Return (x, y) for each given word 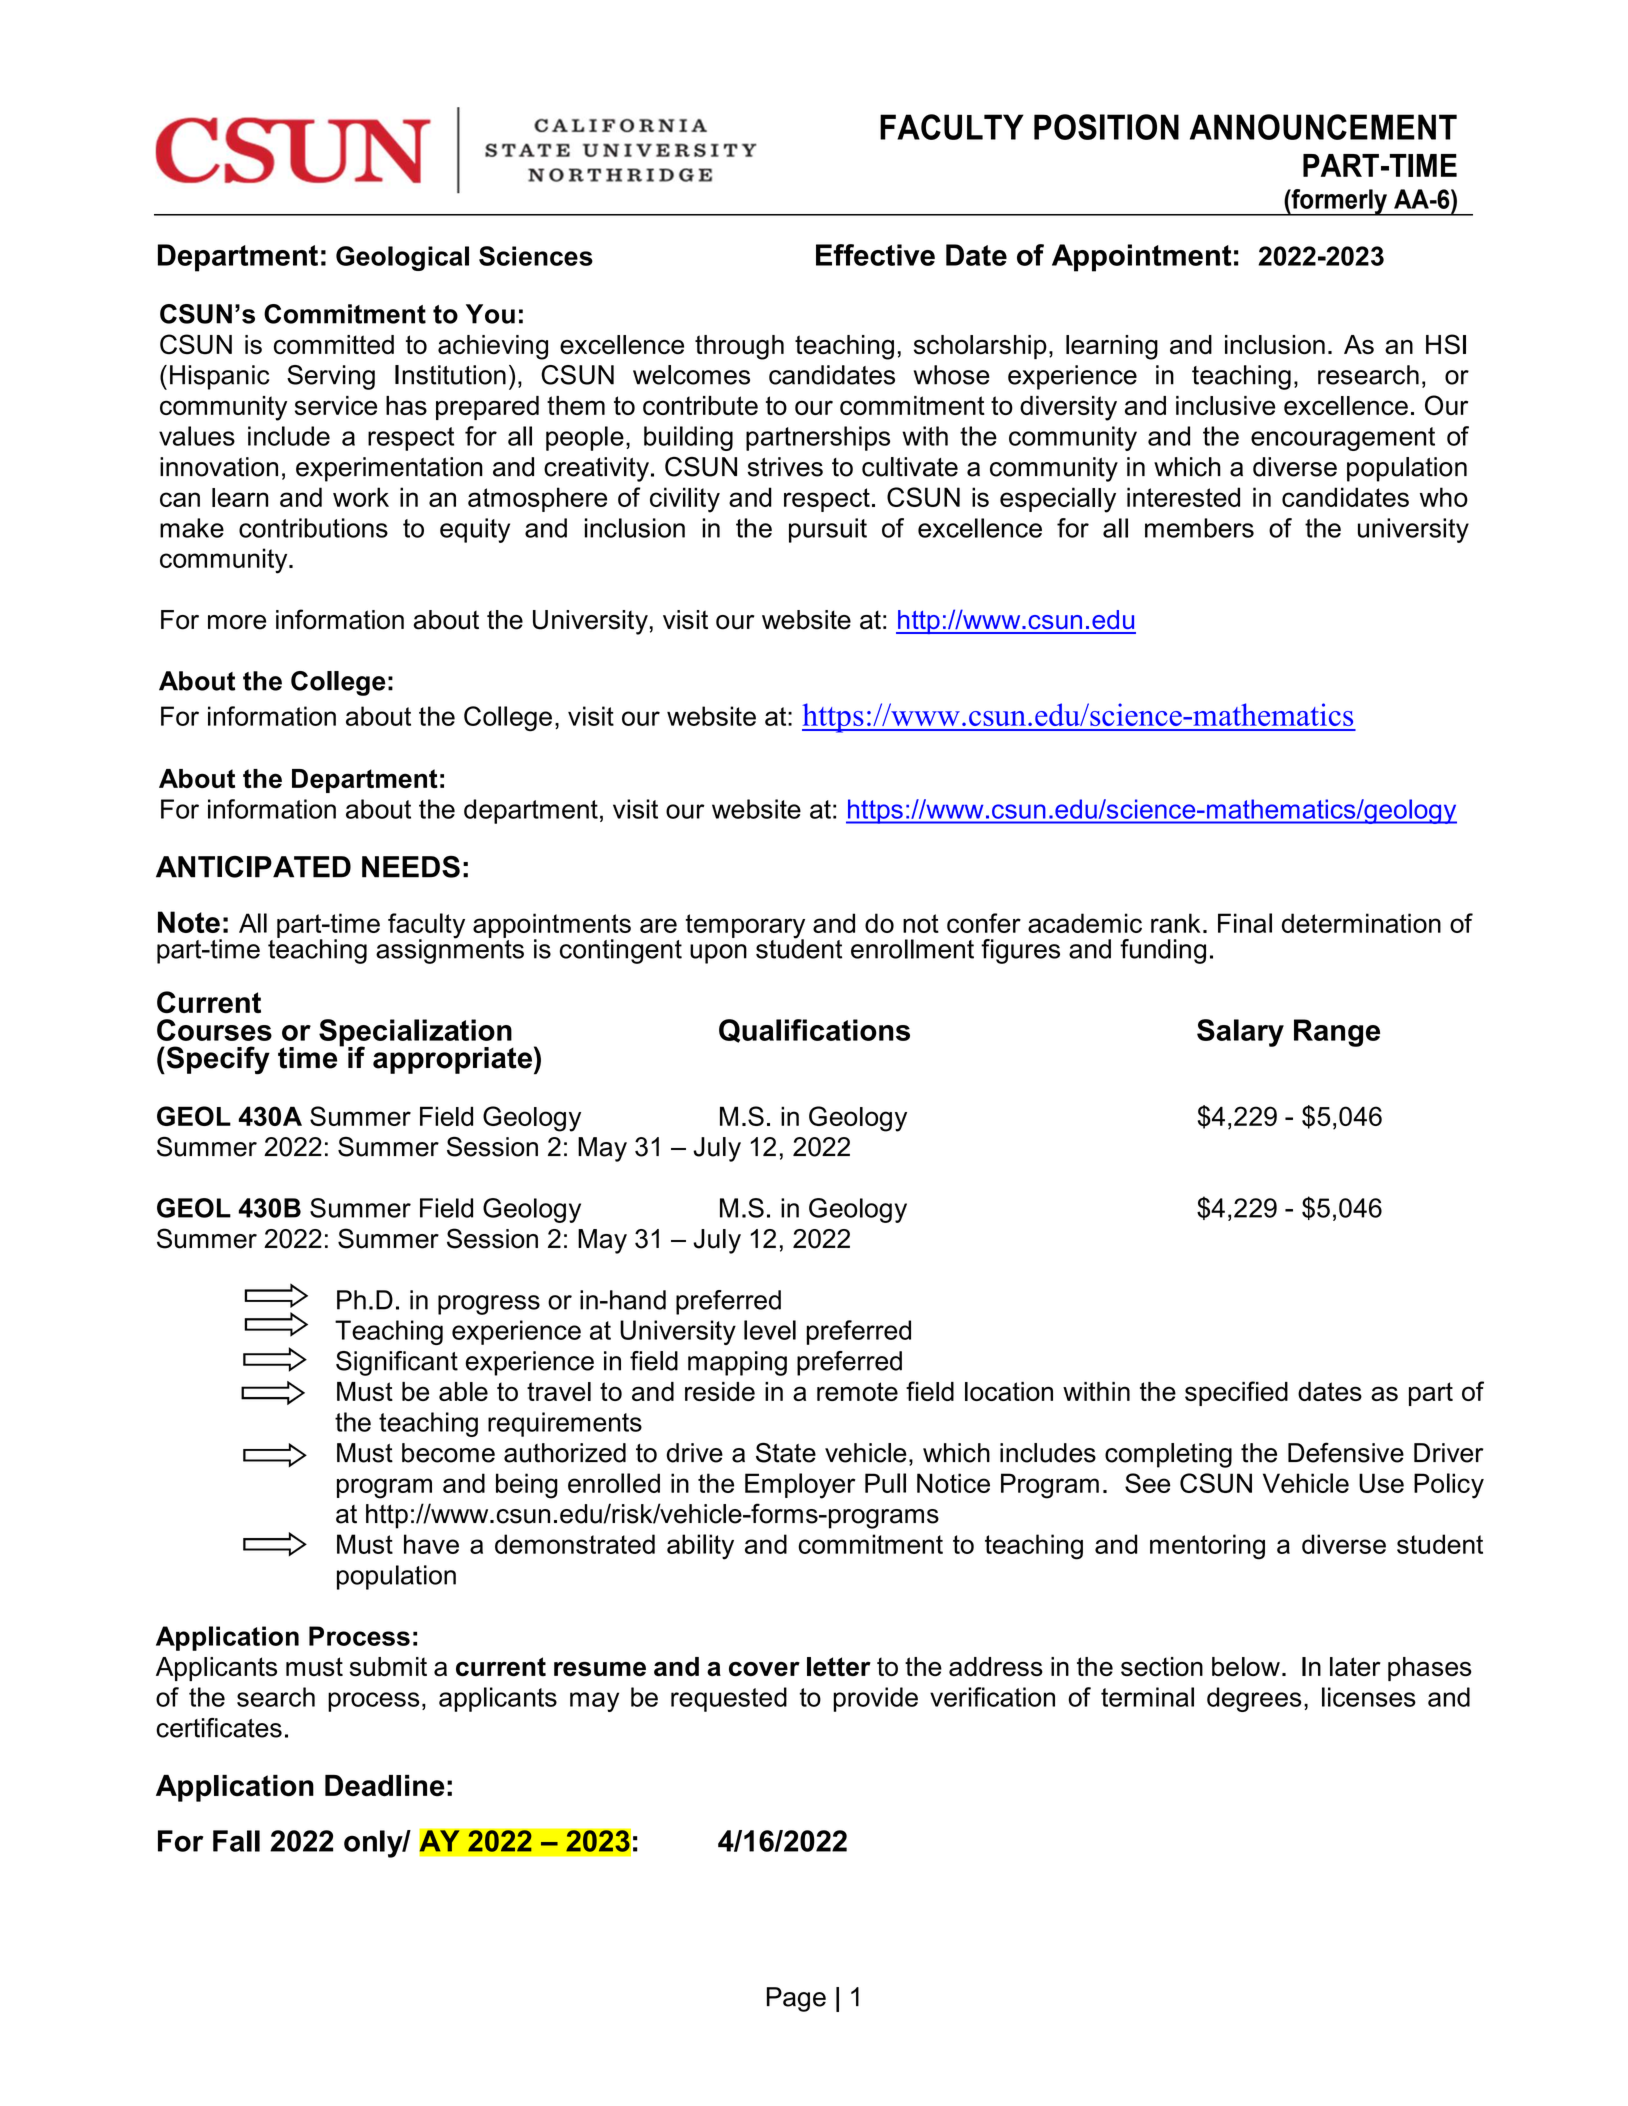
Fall (236, 1841)
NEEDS (411, 867)
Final (1245, 923)
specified (1236, 1393)
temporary (745, 927)
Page (796, 1999)
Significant (397, 1363)
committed (334, 345)
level (770, 1330)
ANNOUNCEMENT (1323, 127)
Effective (875, 255)
